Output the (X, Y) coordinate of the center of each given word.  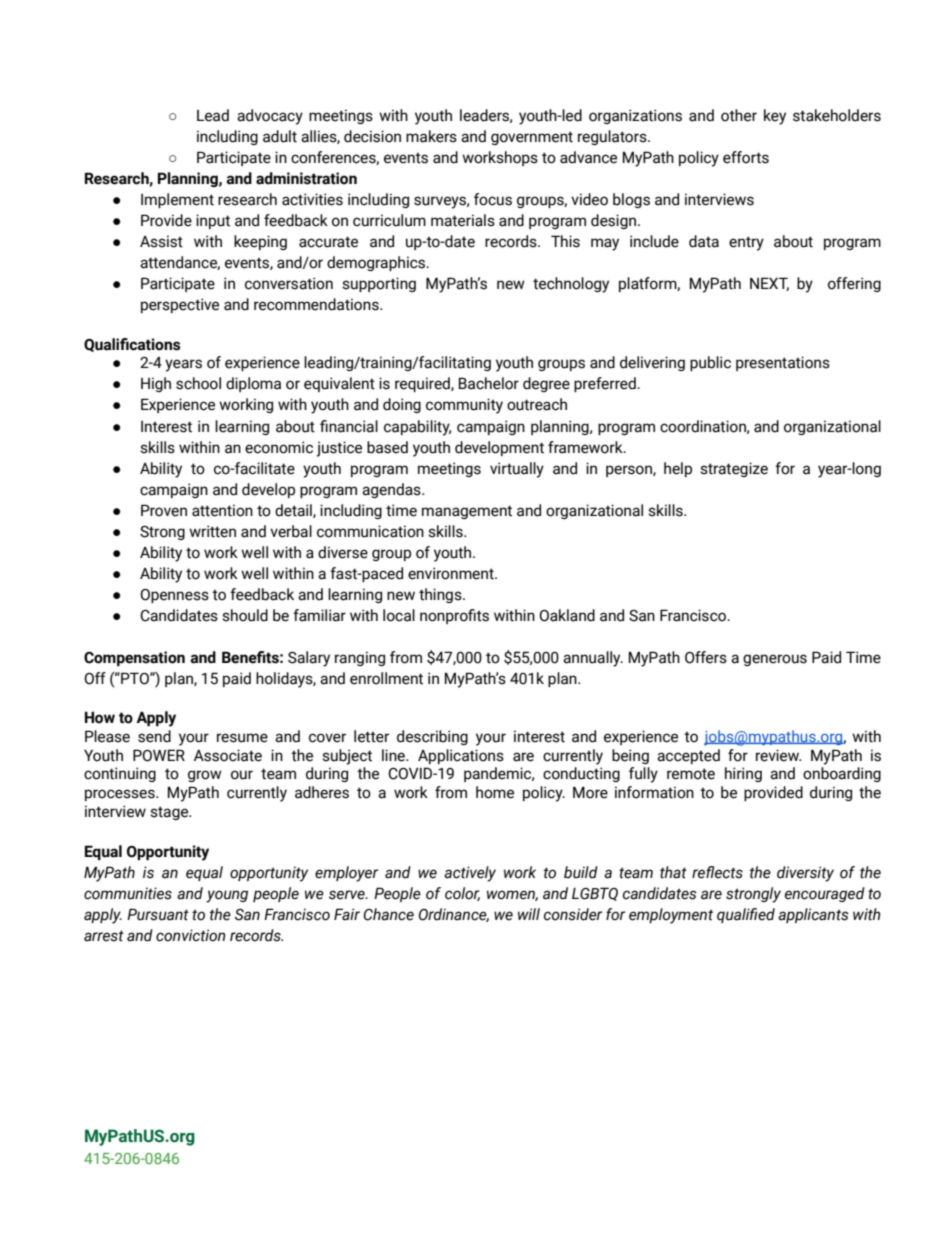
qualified (746, 915)
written (212, 531)
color (462, 894)
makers (431, 136)
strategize (734, 469)
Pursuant (158, 914)
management (467, 512)
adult (280, 136)
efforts (746, 157)
